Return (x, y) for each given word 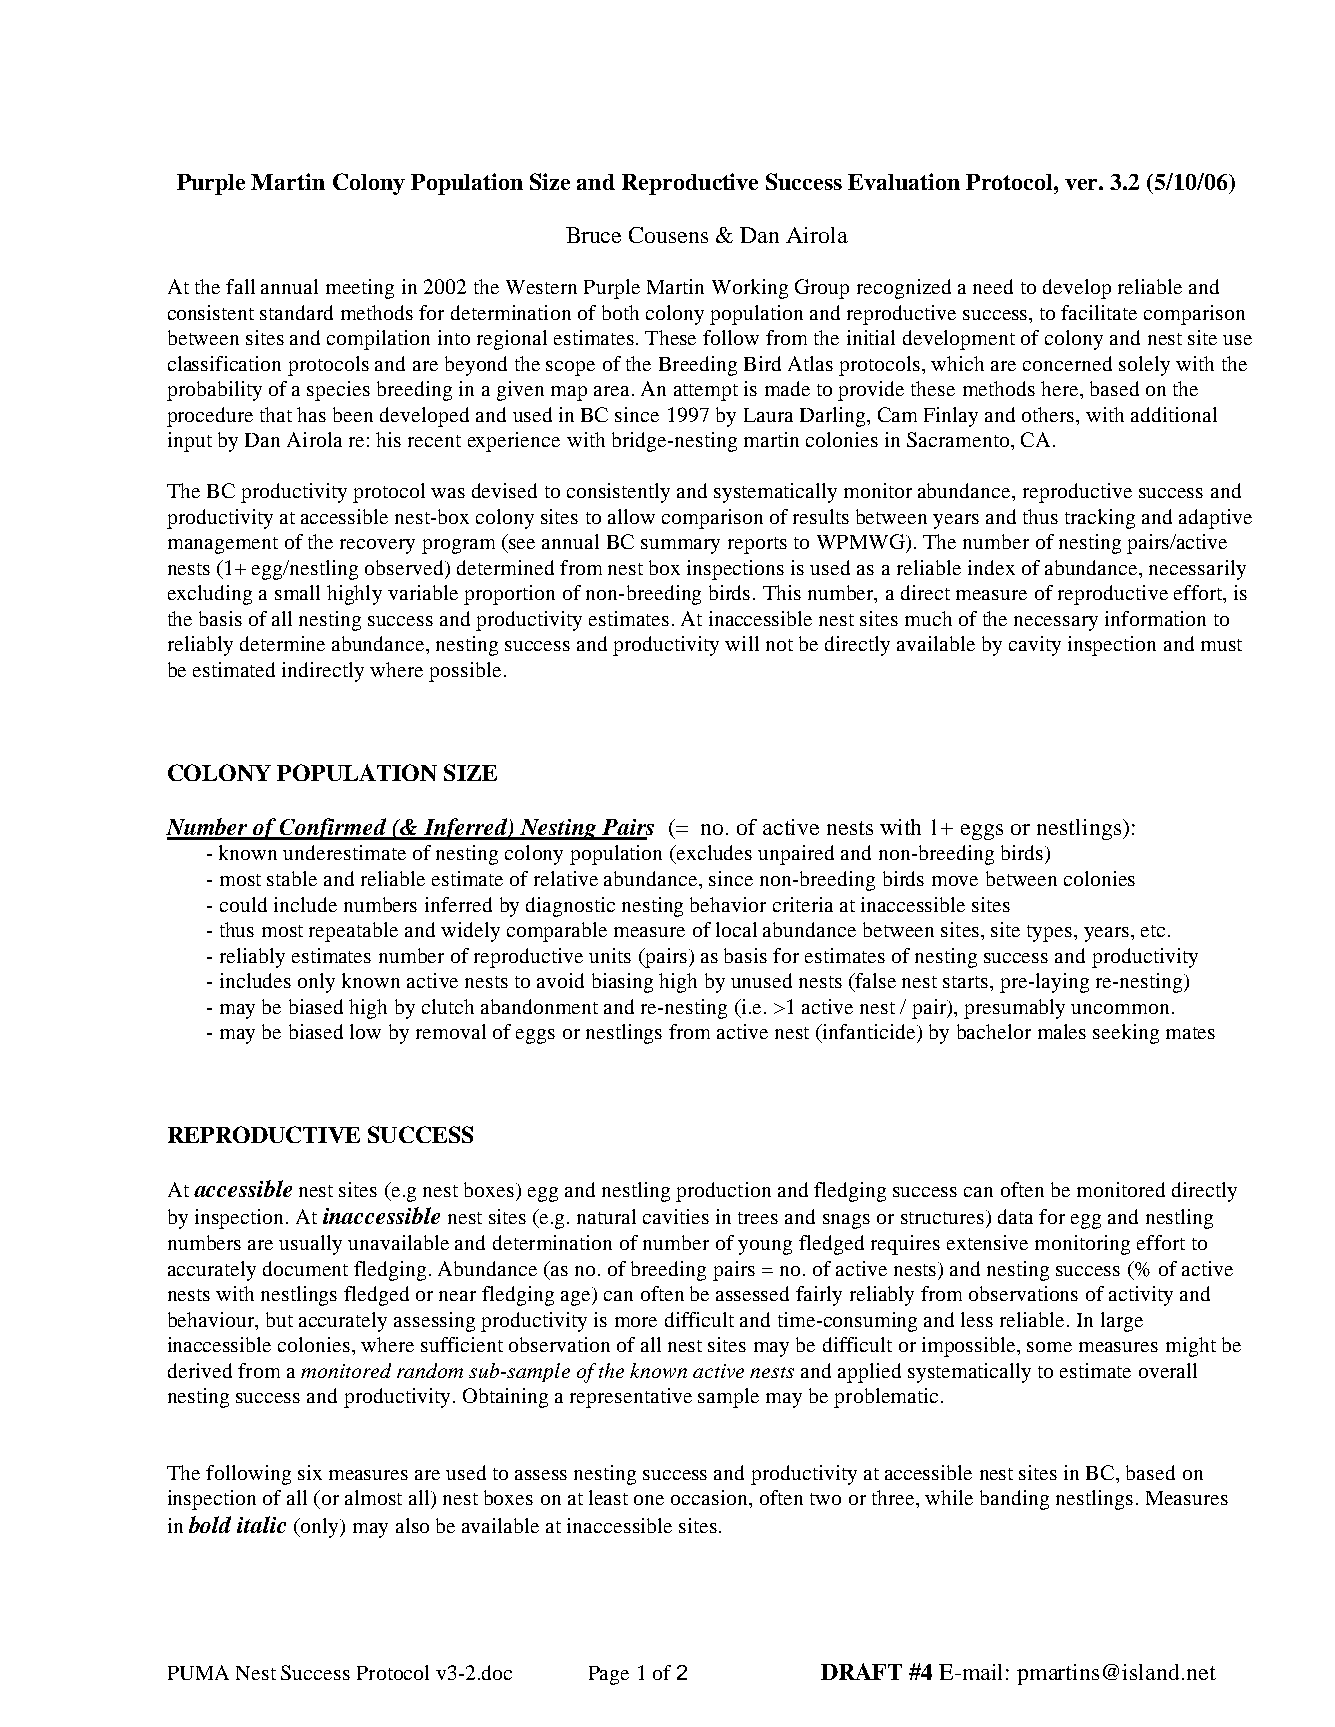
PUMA (198, 1672)
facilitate (1099, 312)
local (736, 929)
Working (750, 289)
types (1049, 933)
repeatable (353, 932)
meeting (360, 289)
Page (609, 1675)
